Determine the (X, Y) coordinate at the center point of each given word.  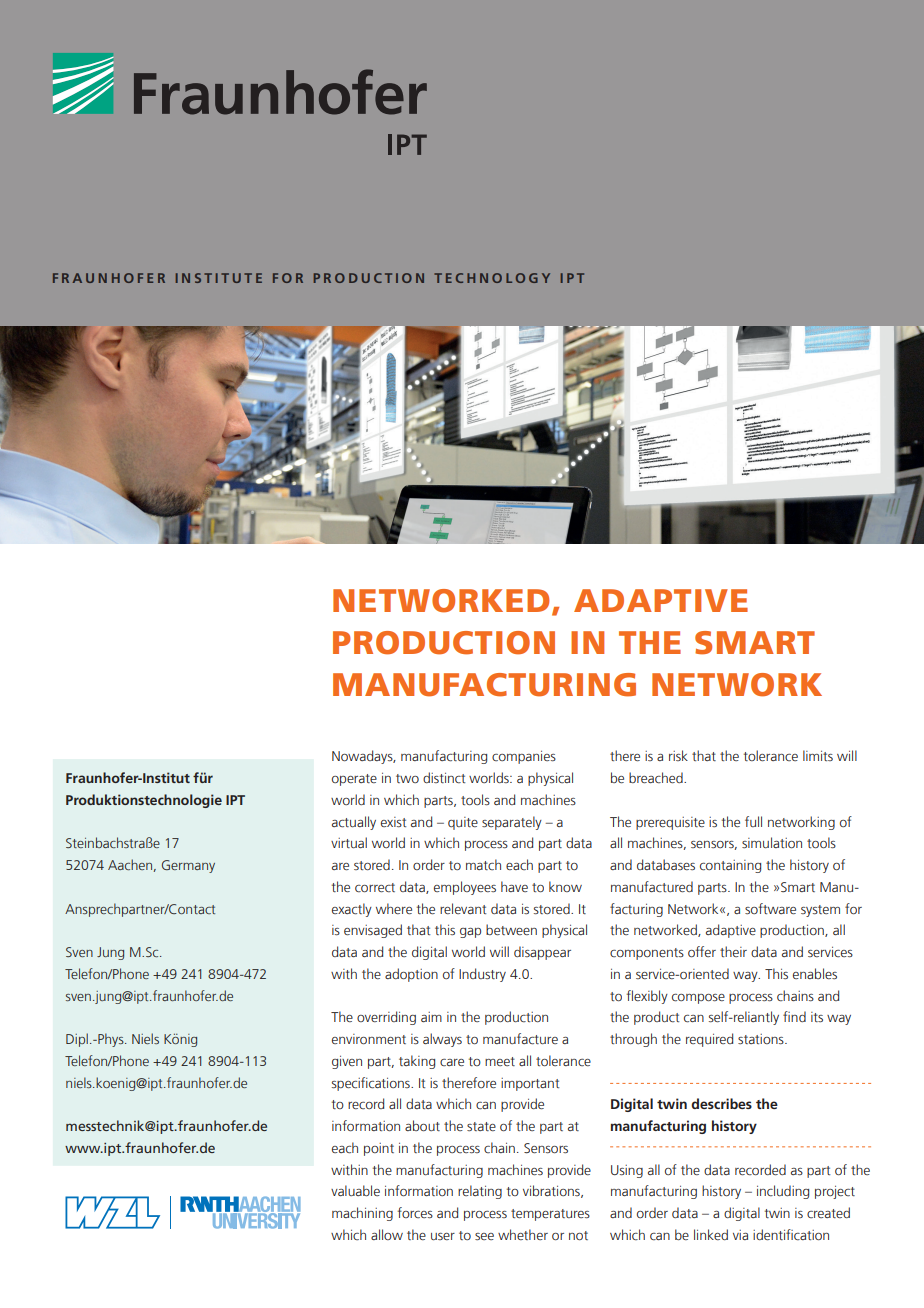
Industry (482, 975)
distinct (444, 778)
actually (354, 823)
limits (818, 755)
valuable (355, 1190)
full (753, 821)
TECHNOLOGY (492, 278)
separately (512, 823)
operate (354, 780)
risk (678, 755)
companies (524, 757)
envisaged (373, 931)
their (733, 951)
